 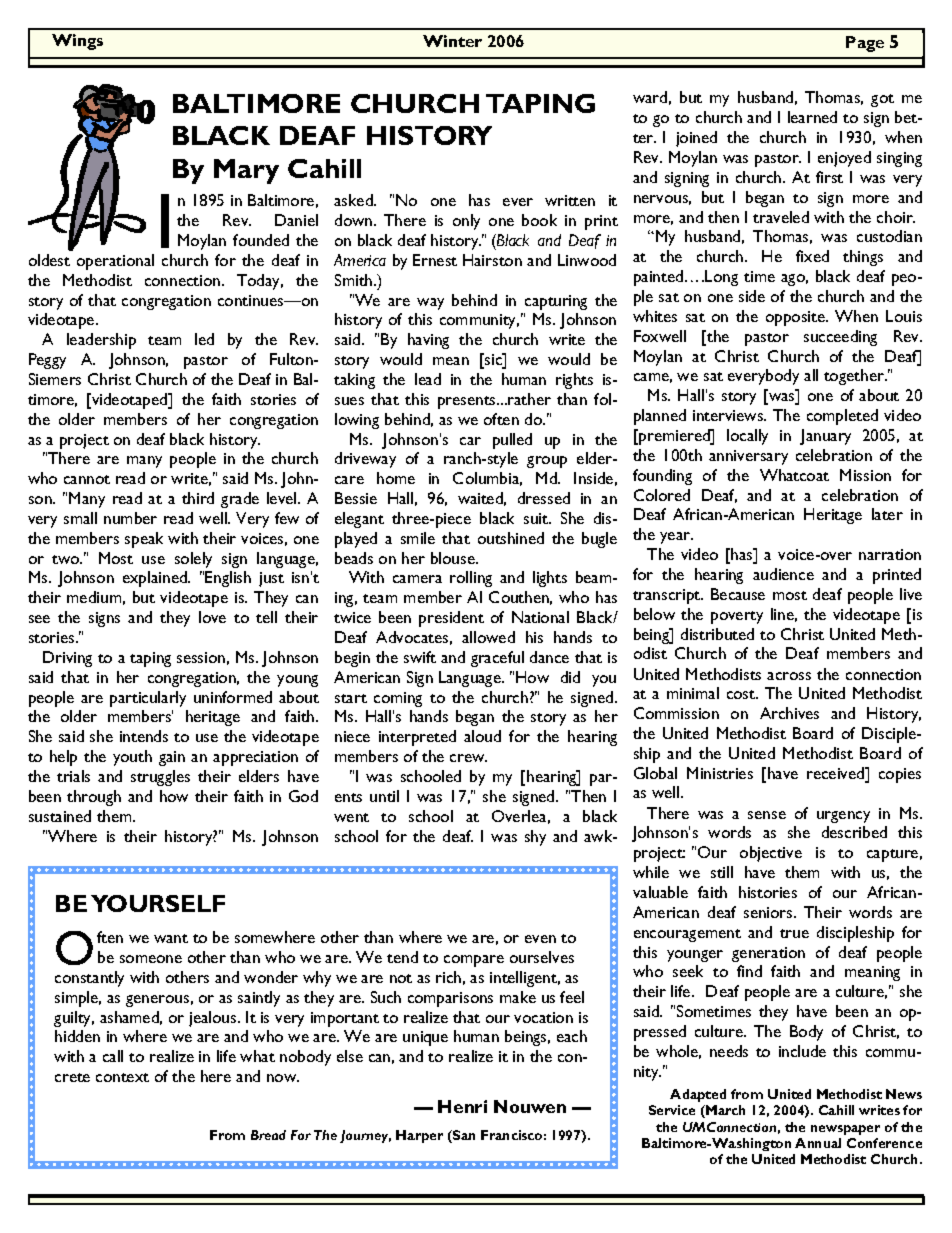 What do you see at coordinates (783, 574) in the image?
I see `audience` at bounding box center [783, 574].
